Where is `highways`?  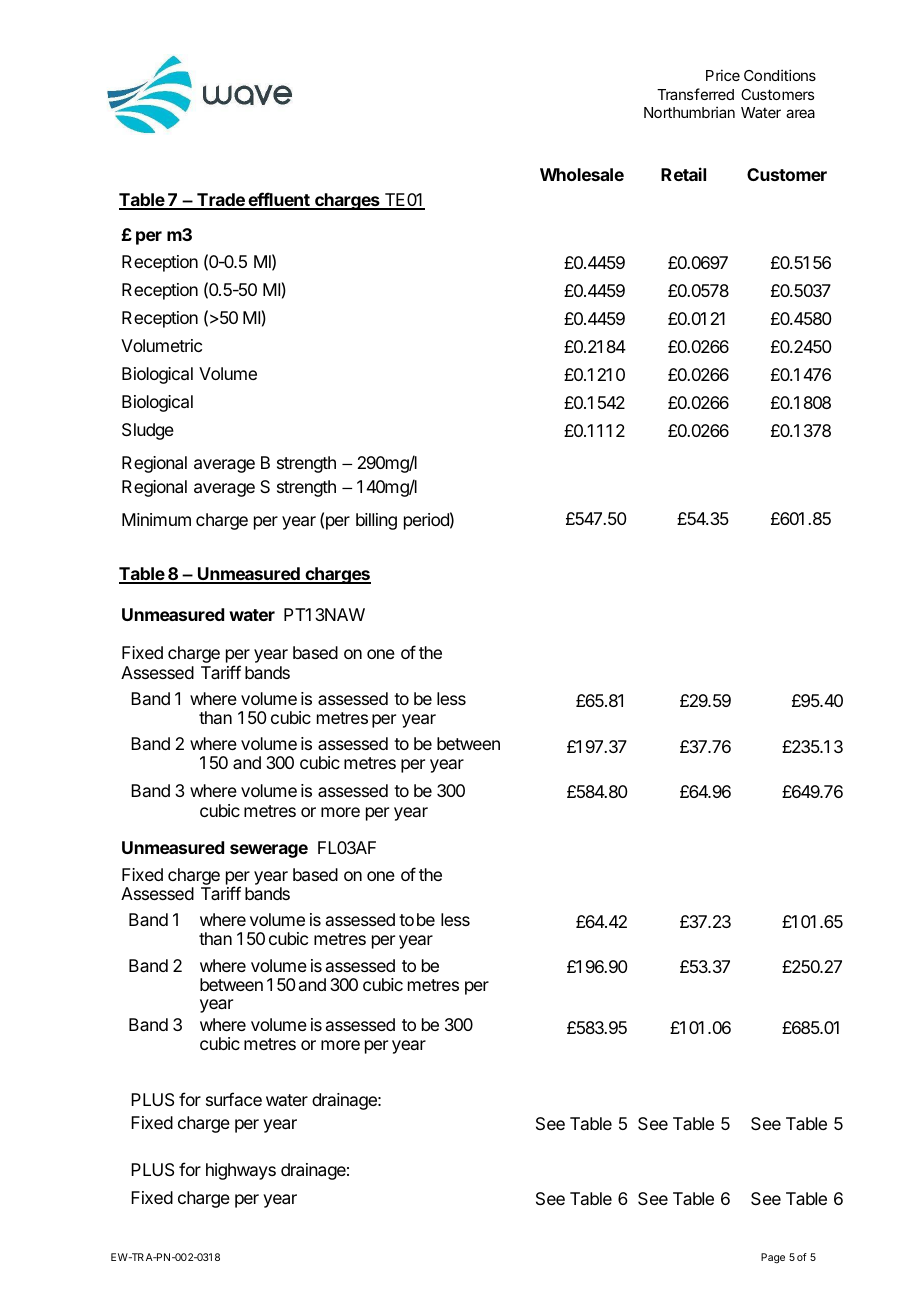 highways is located at coordinates (241, 1171).
